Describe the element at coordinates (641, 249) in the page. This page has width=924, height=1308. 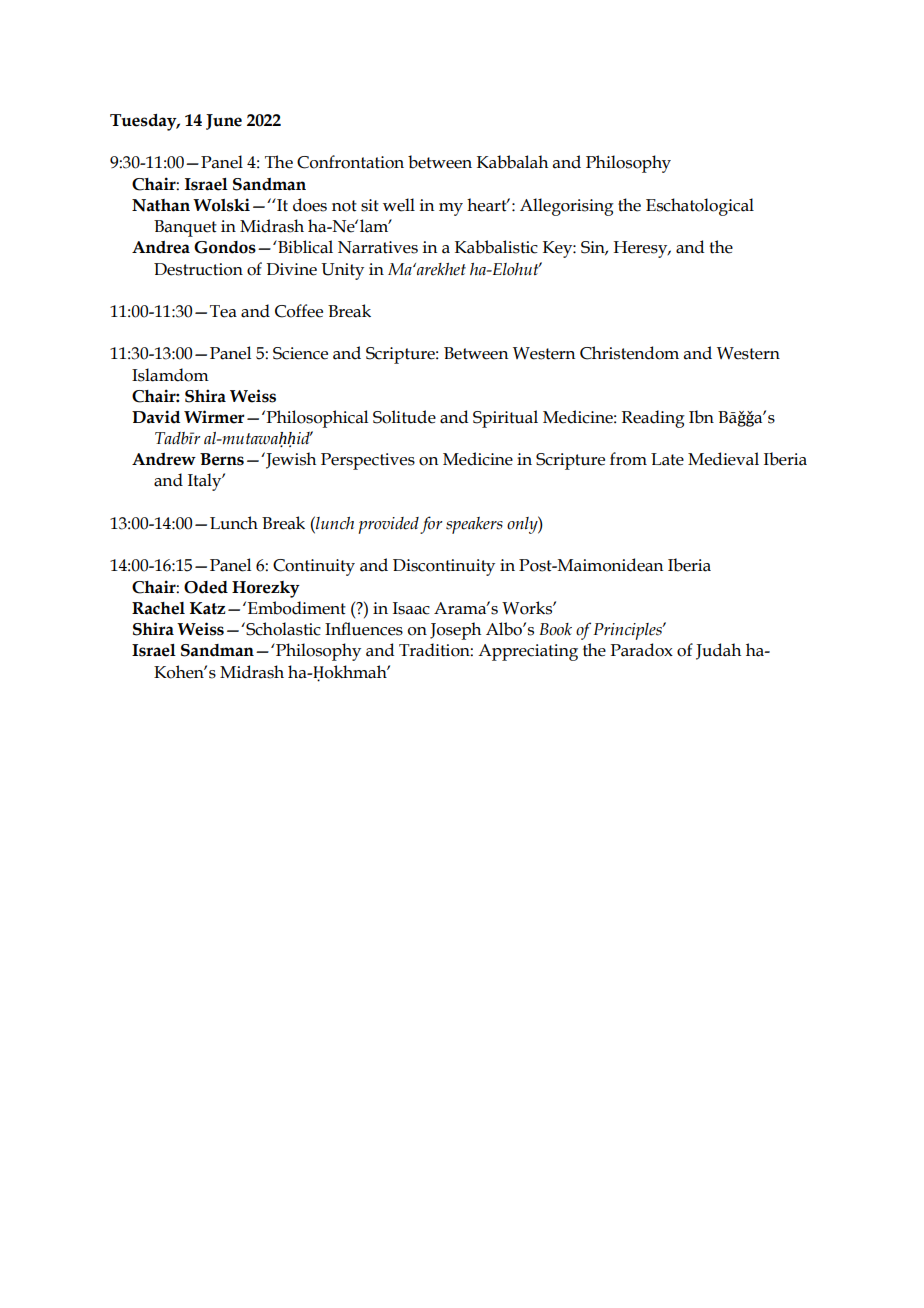
I see `Heresy` at that location.
